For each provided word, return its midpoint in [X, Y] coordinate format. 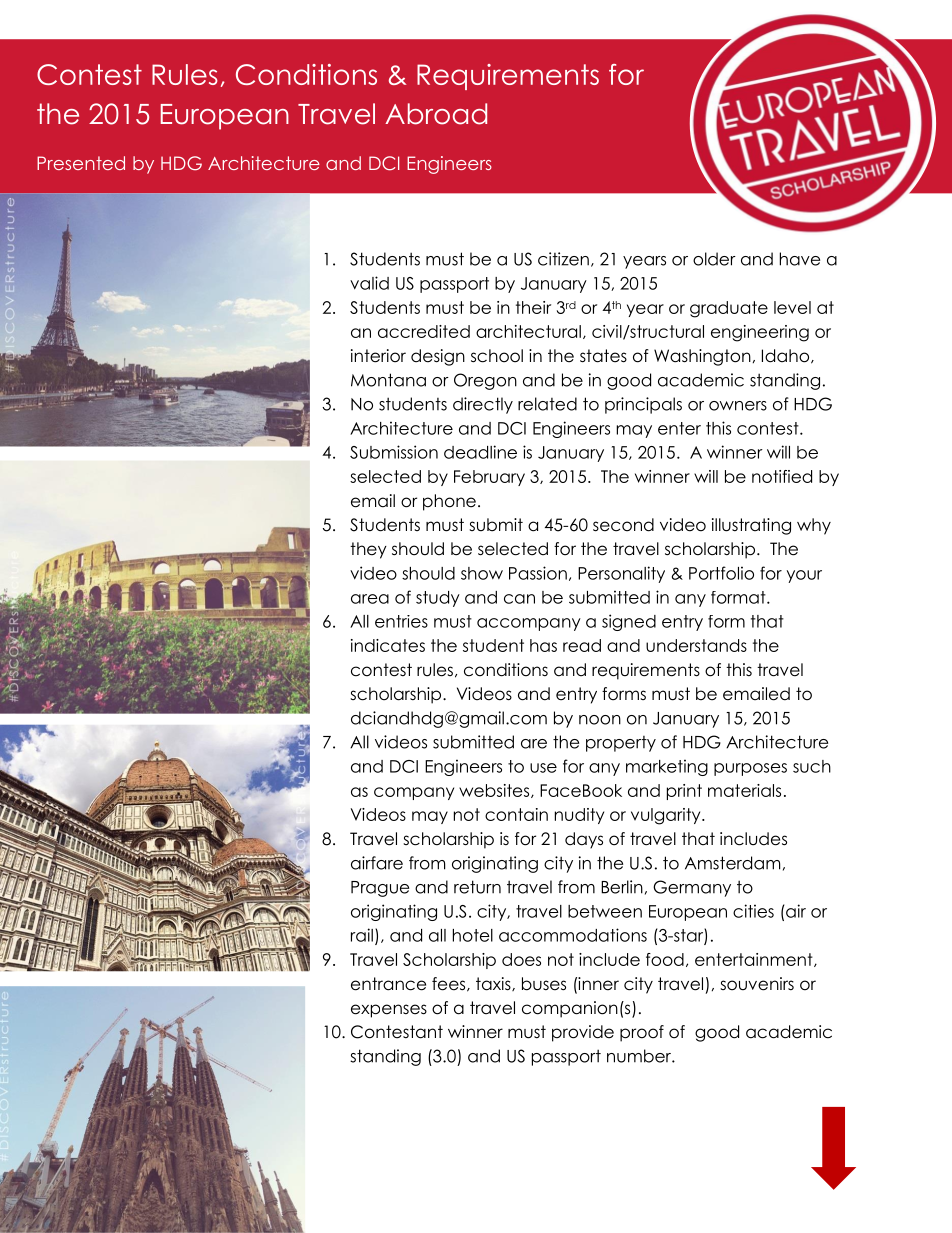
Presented [81, 163]
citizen [563, 259]
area [370, 599]
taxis [494, 984]
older [714, 259]
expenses [389, 1011]
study [438, 599]
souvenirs [757, 984]
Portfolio [721, 573]
